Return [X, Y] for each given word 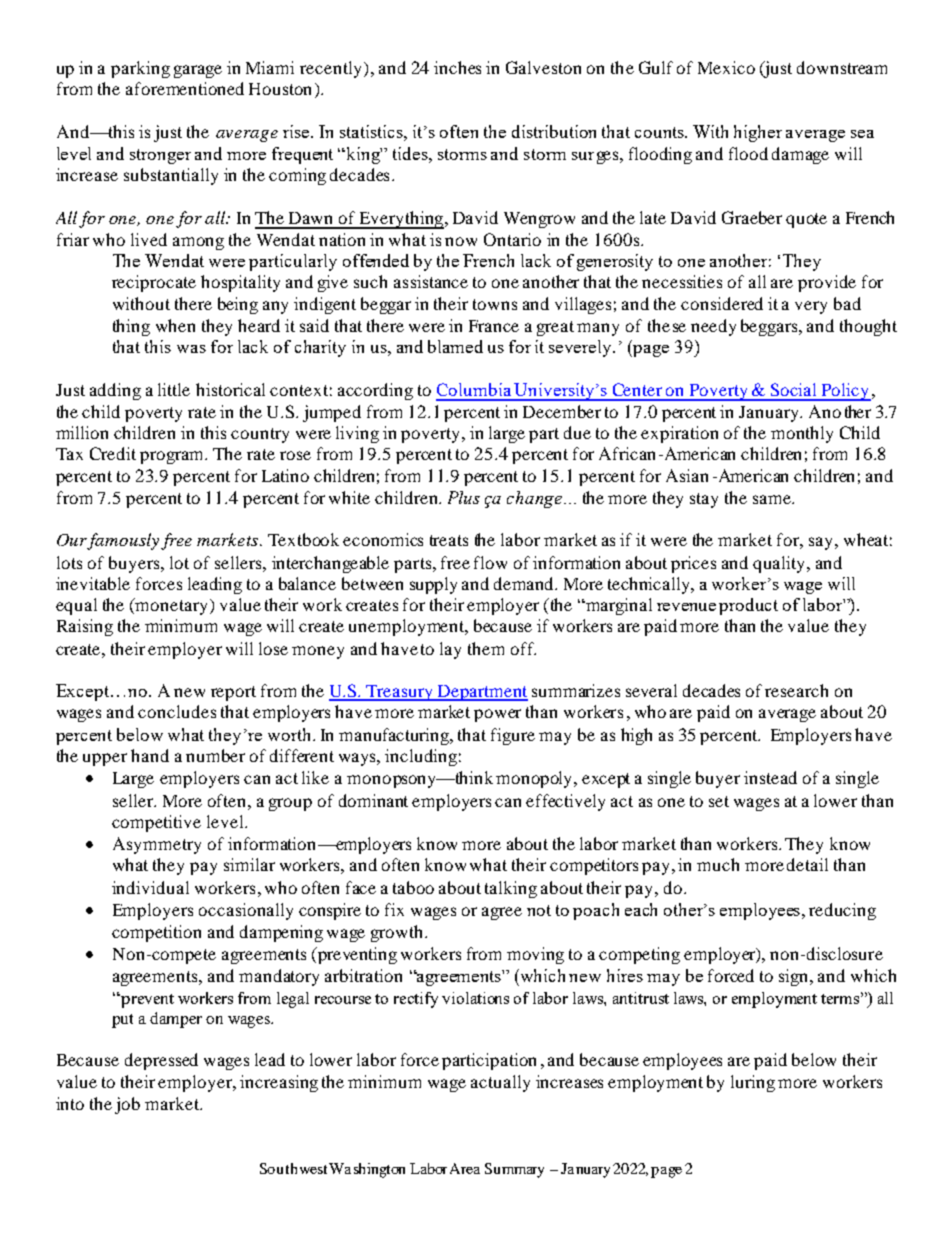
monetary [170, 606]
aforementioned [185, 88]
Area [465, 1168]
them [486, 648]
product [748, 606]
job [127, 1105]
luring [753, 1083]
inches [457, 67]
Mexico [726, 67]
